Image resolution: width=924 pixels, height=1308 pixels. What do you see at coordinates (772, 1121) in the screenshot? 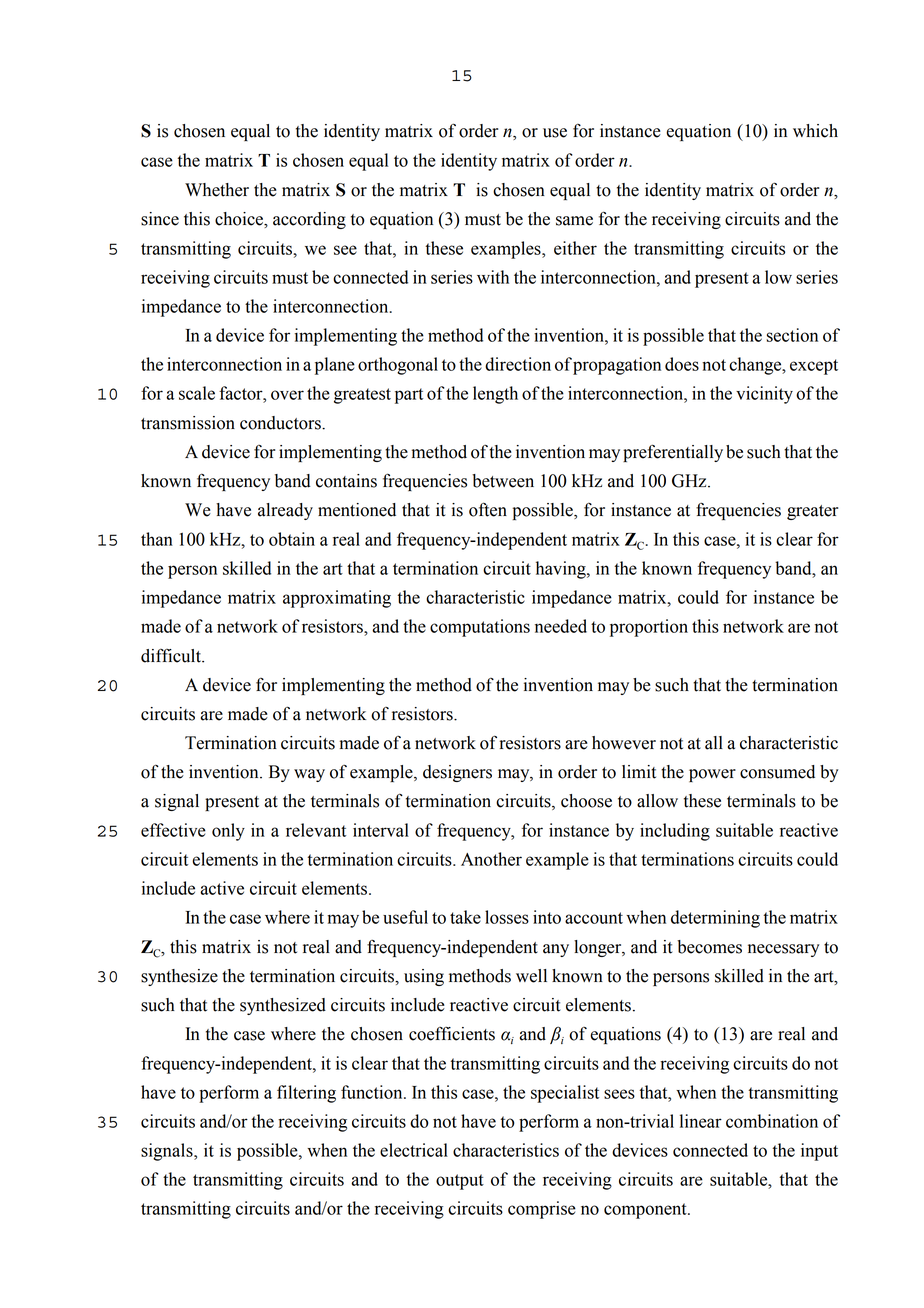
I see `combination` at bounding box center [772, 1121].
